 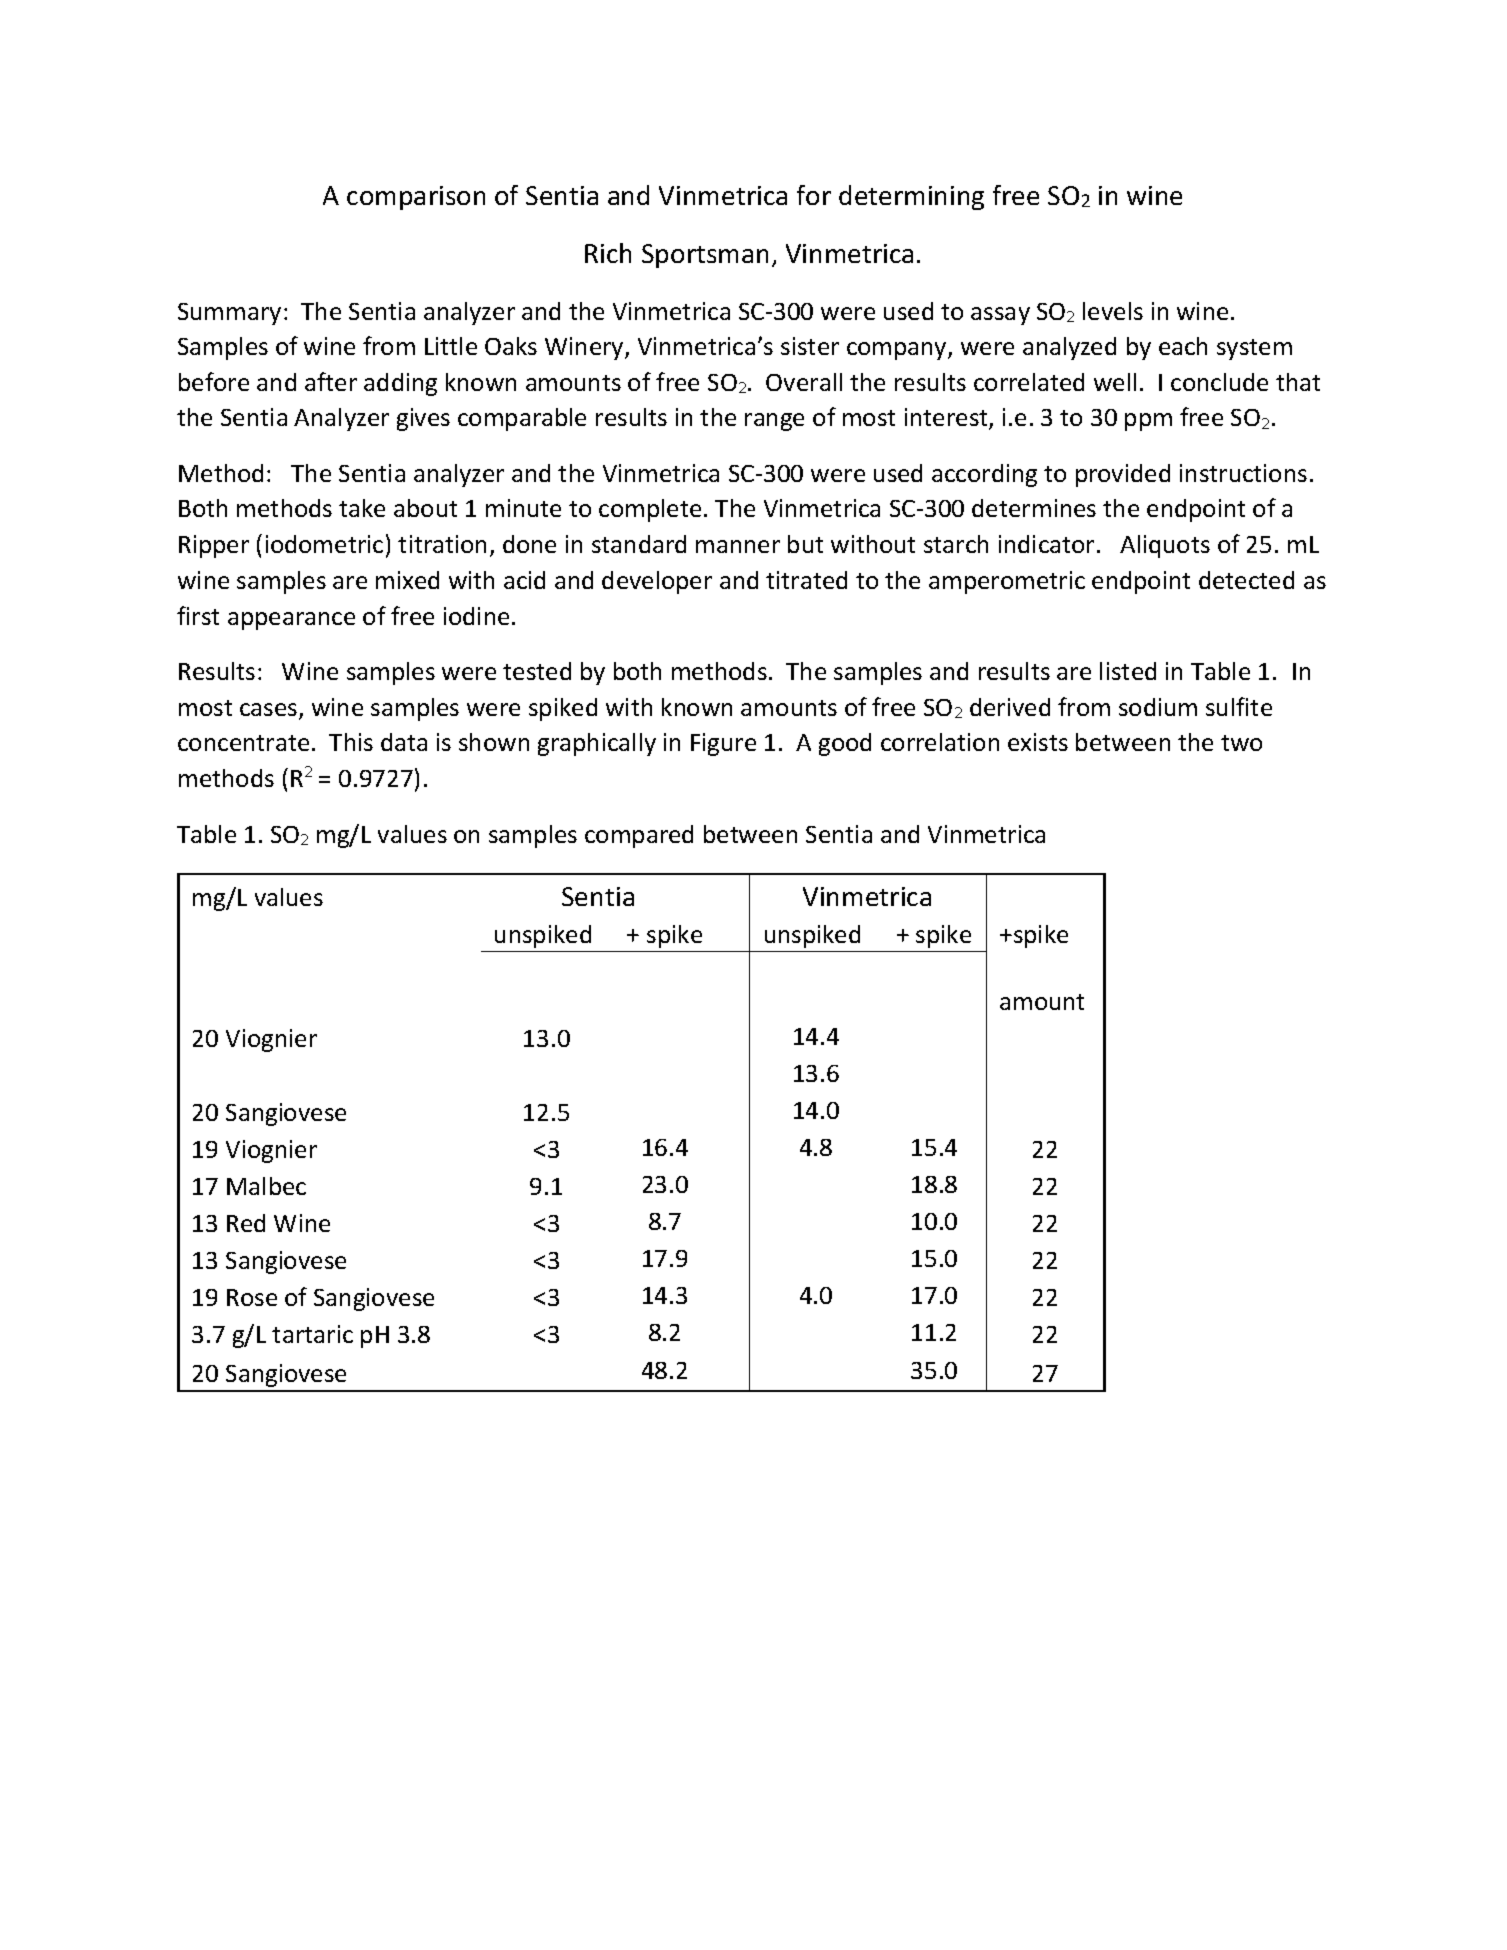 What do you see at coordinates (1113, 311) in the document?
I see `levels` at bounding box center [1113, 311].
